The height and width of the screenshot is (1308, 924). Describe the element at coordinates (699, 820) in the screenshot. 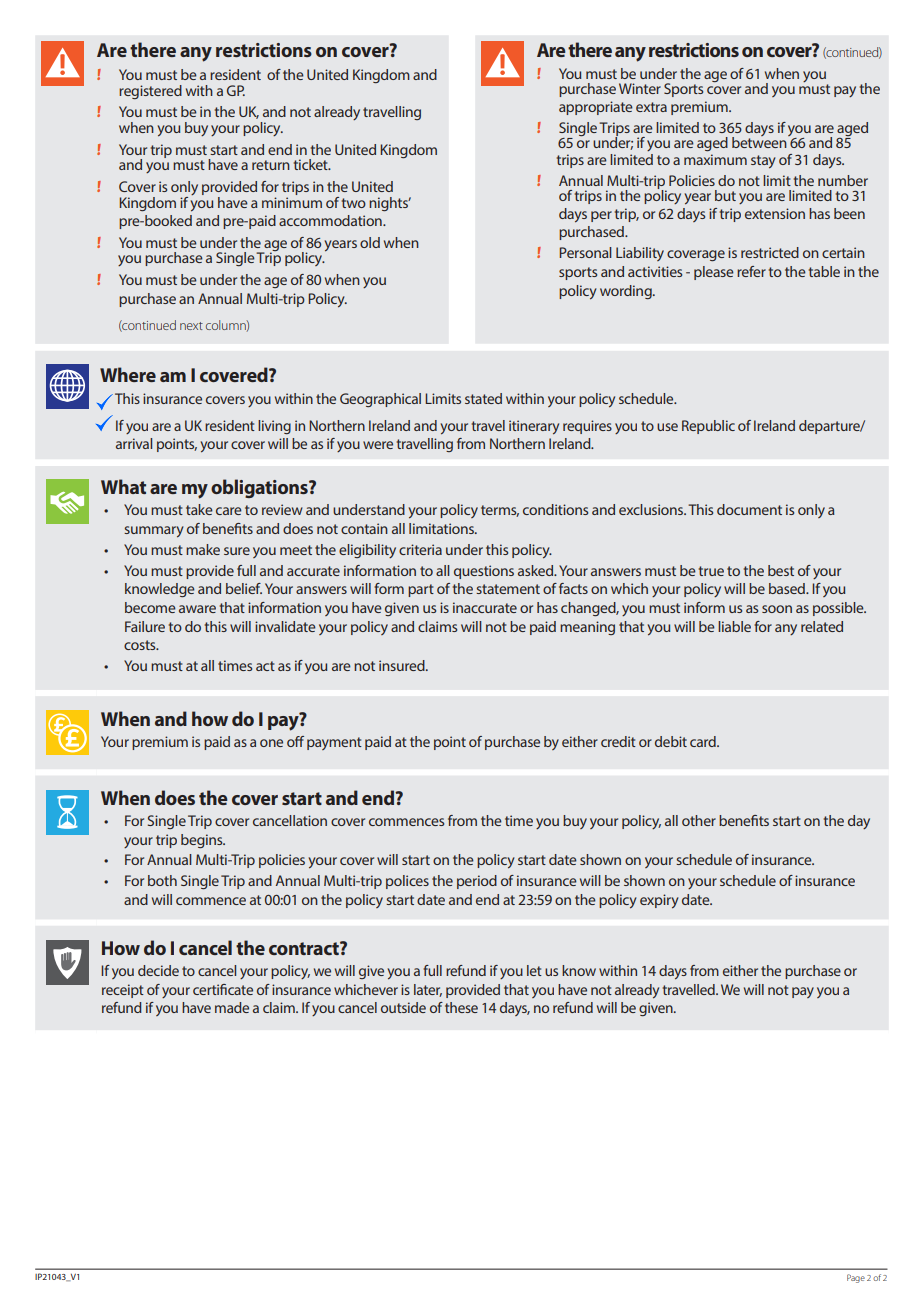

I see `other` at that location.
